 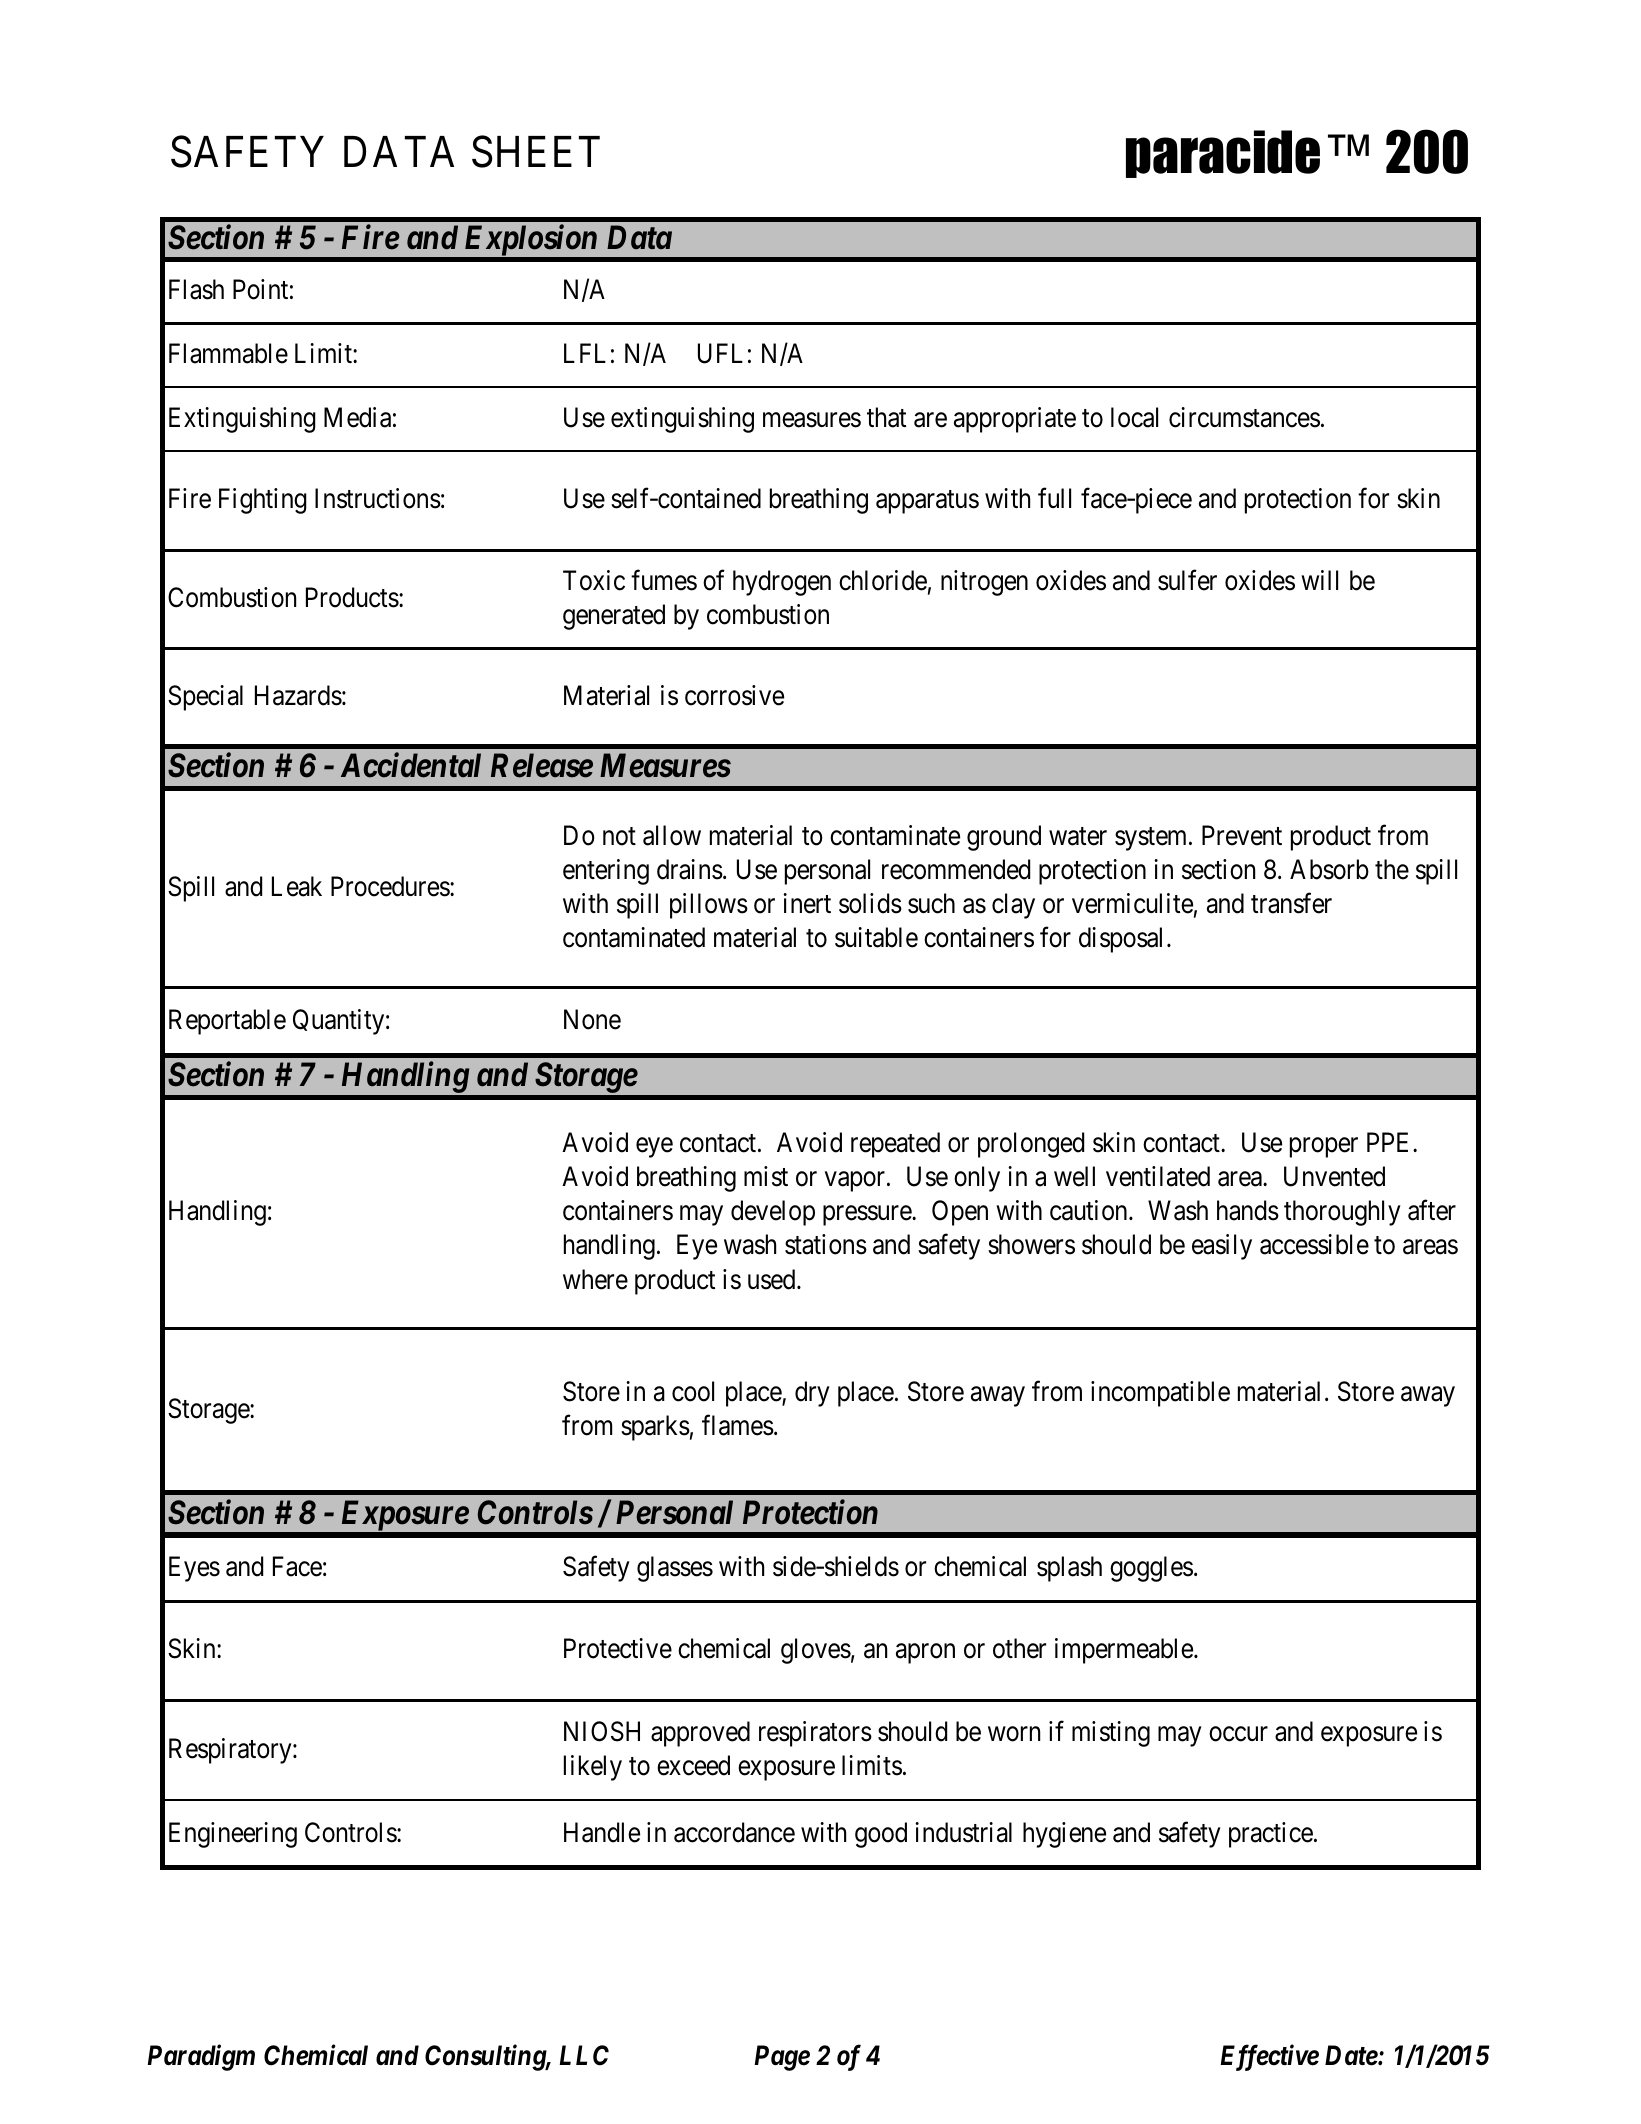 What do you see at coordinates (807, 903) in the document?
I see `inert` at bounding box center [807, 903].
